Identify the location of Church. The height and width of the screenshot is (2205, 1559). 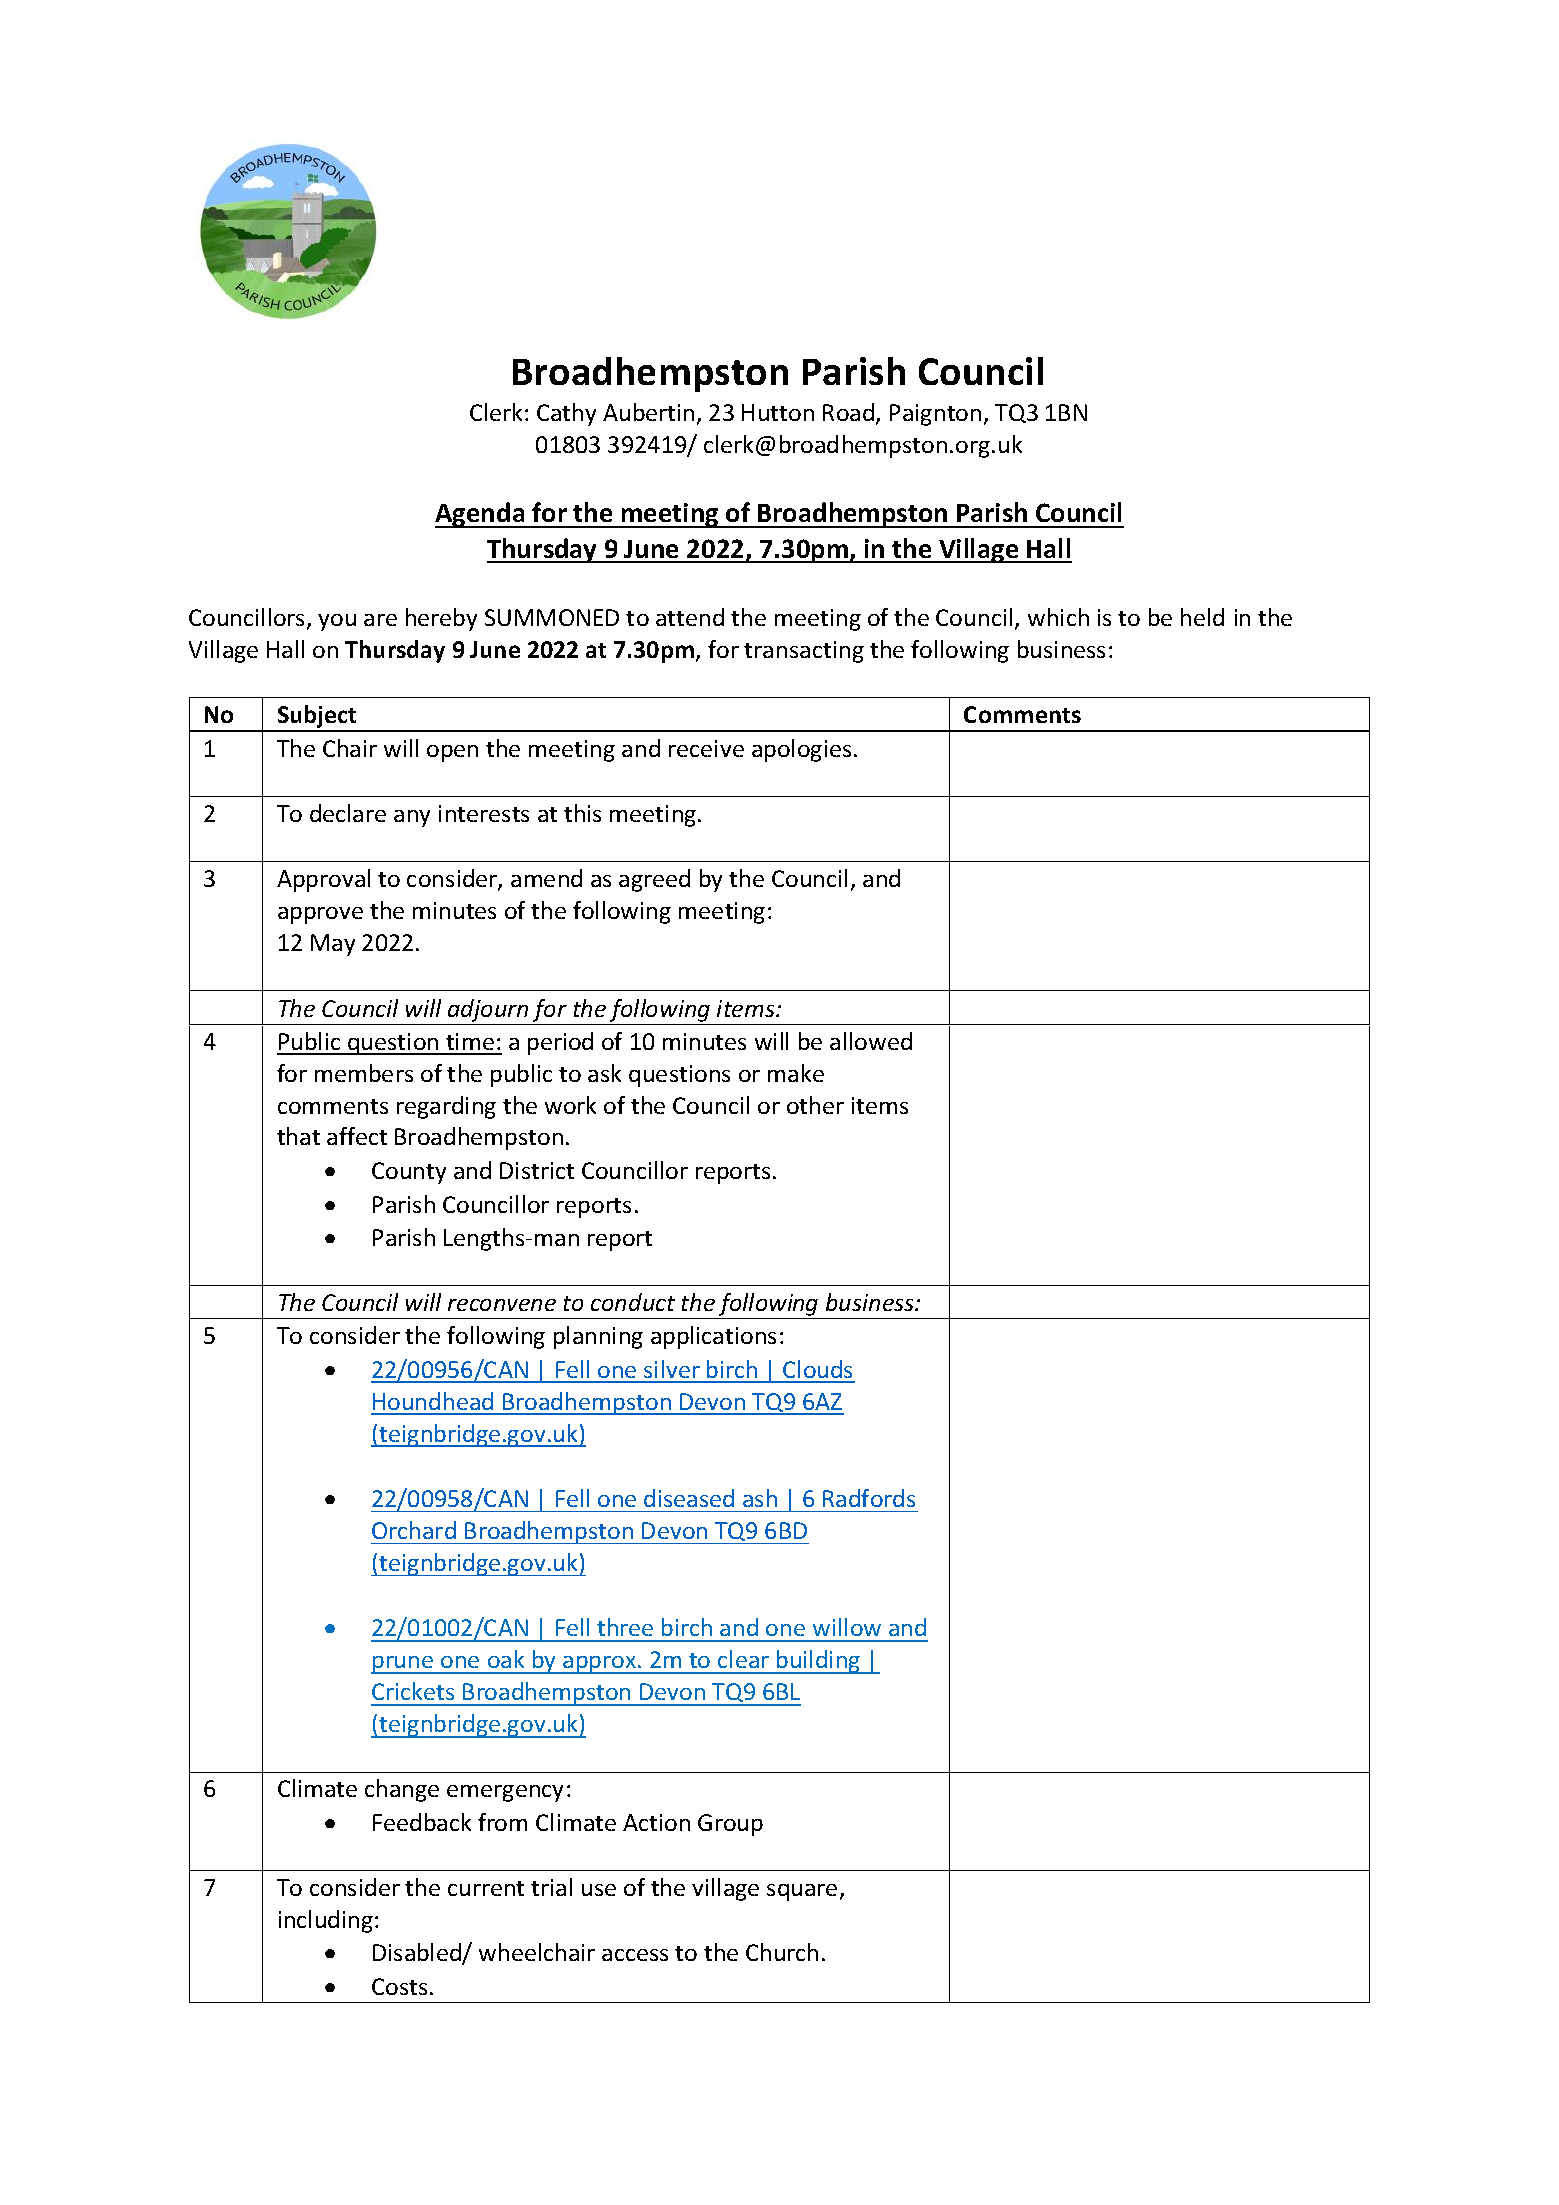
(782, 1952).
